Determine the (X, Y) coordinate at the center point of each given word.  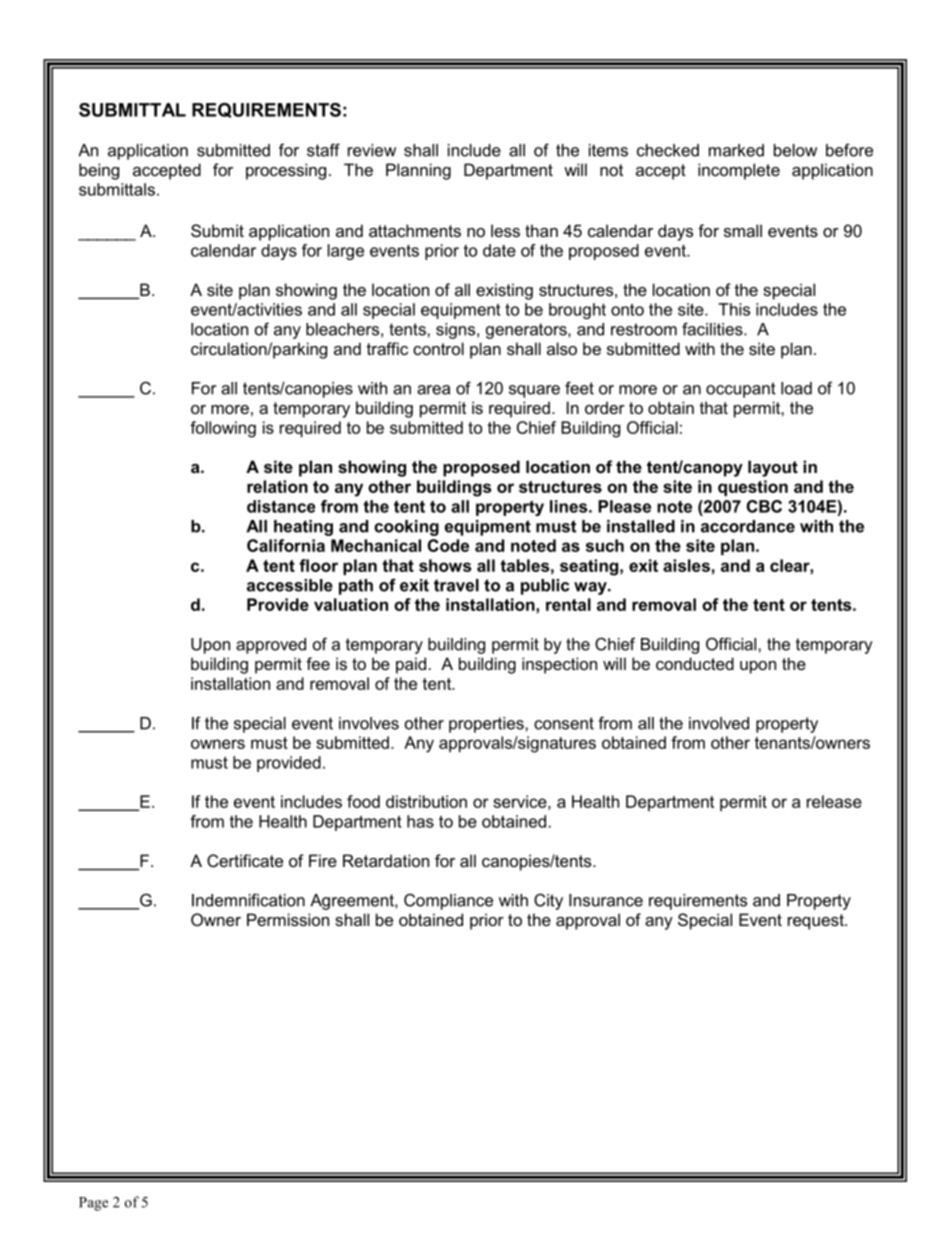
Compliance (448, 901)
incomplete (739, 171)
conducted (695, 663)
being (99, 171)
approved (271, 646)
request (817, 922)
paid (411, 665)
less (505, 230)
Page (93, 1204)
